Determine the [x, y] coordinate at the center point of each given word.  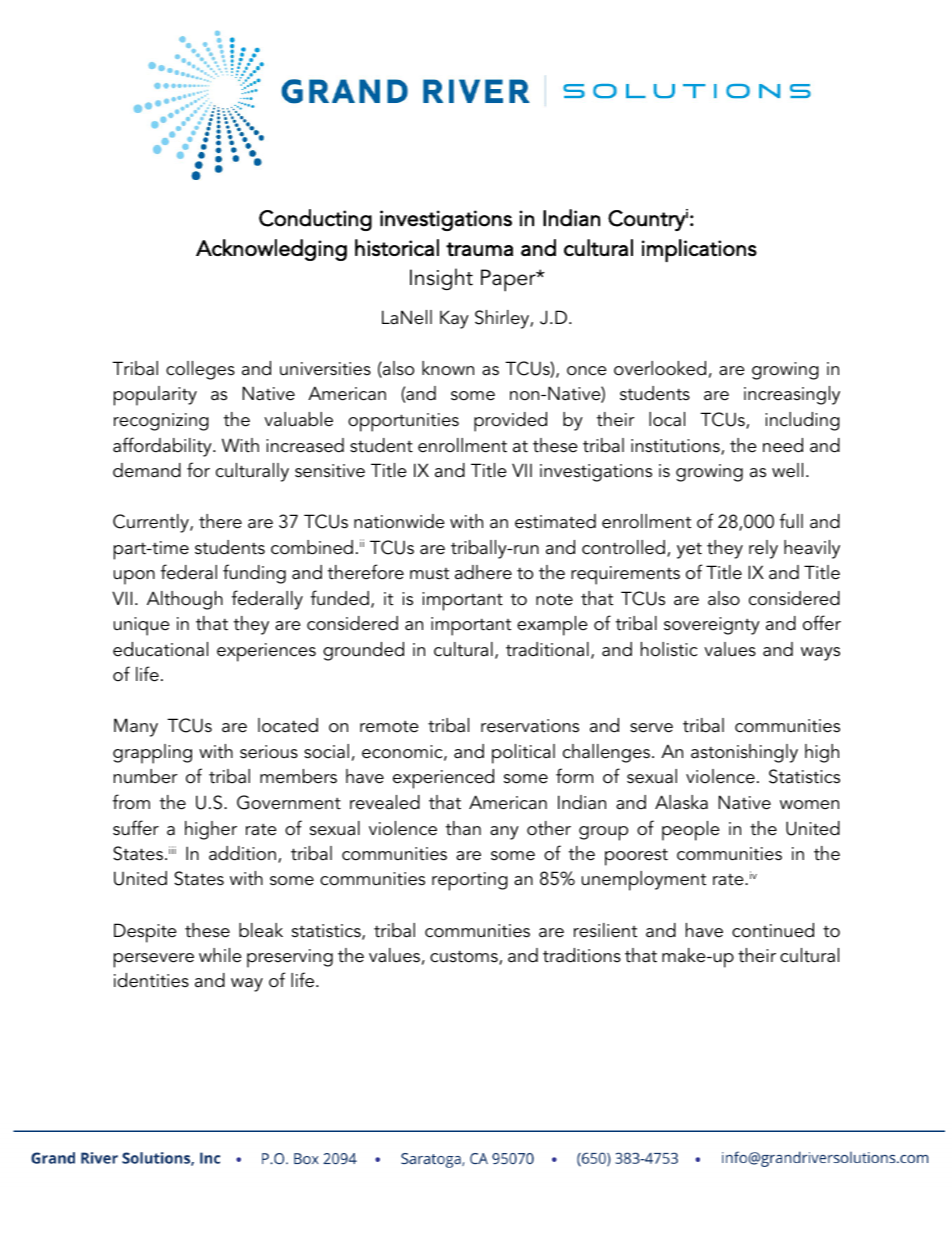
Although [185, 600]
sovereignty [712, 626]
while [220, 955]
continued [773, 930]
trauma [479, 249]
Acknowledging [271, 250]
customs [465, 957]
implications [699, 250]
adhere [483, 572]
